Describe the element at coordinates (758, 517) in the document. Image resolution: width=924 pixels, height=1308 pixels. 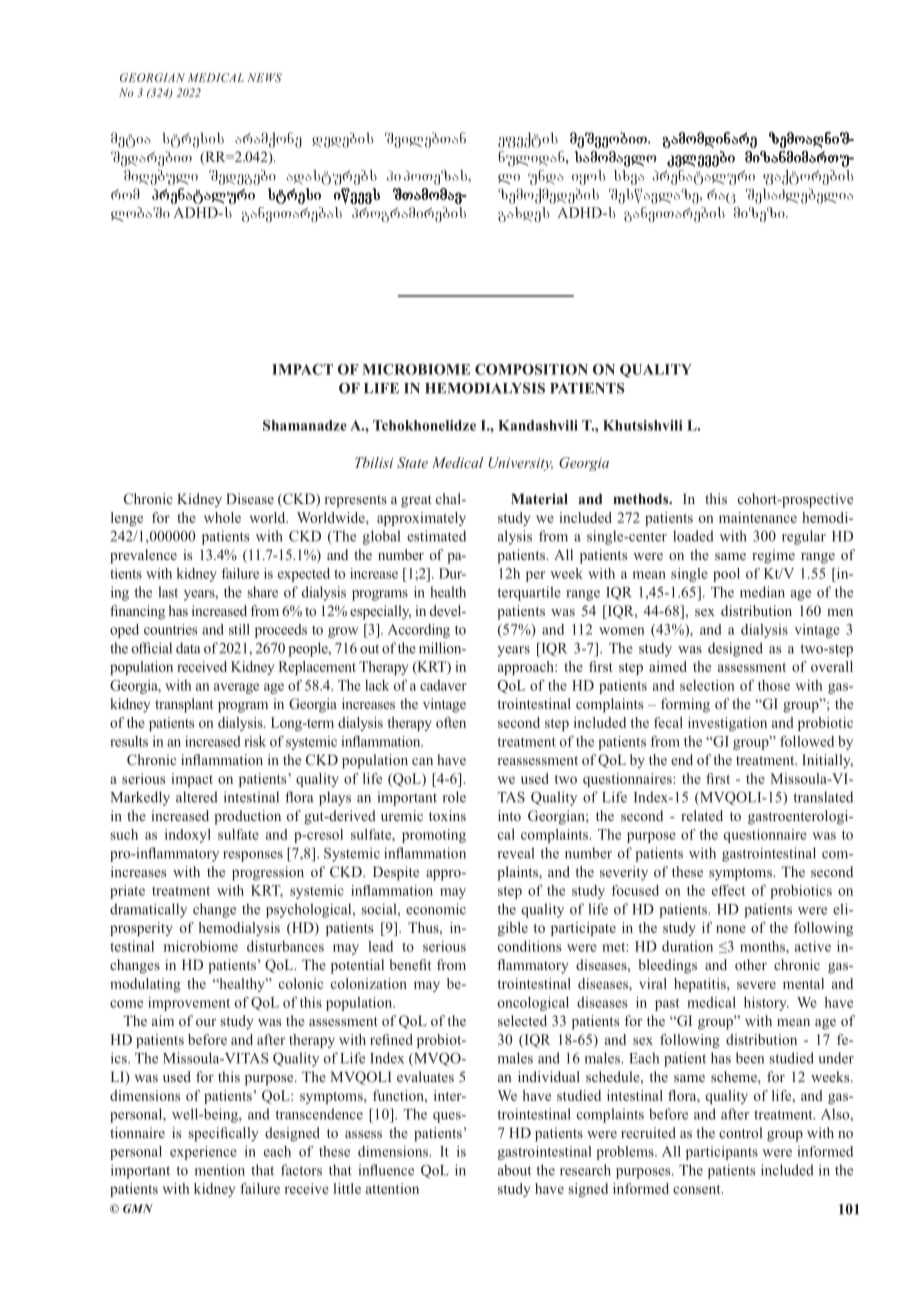
I see `maintenance` at that location.
